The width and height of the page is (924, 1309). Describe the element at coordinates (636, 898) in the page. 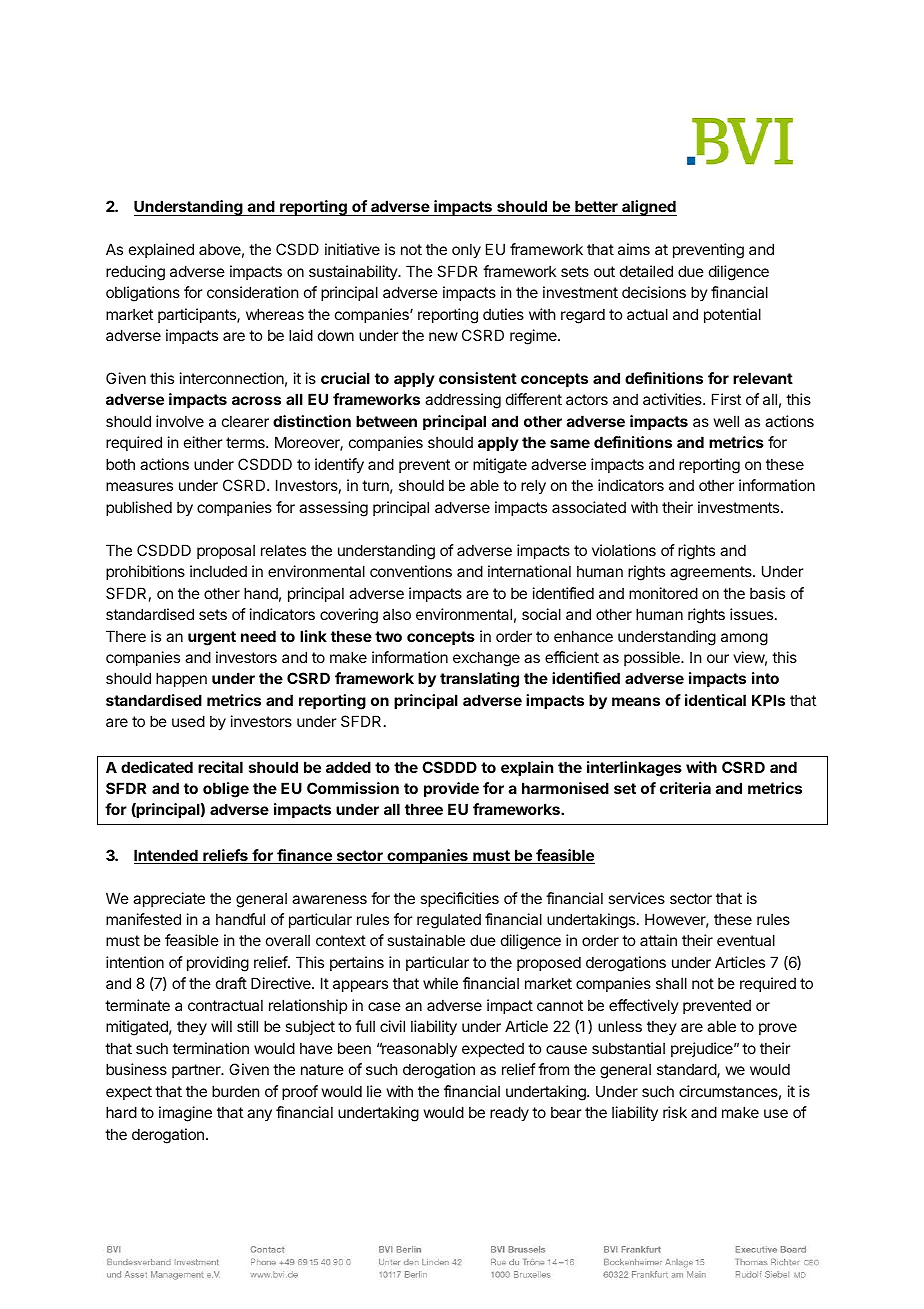

I see `services` at that location.
